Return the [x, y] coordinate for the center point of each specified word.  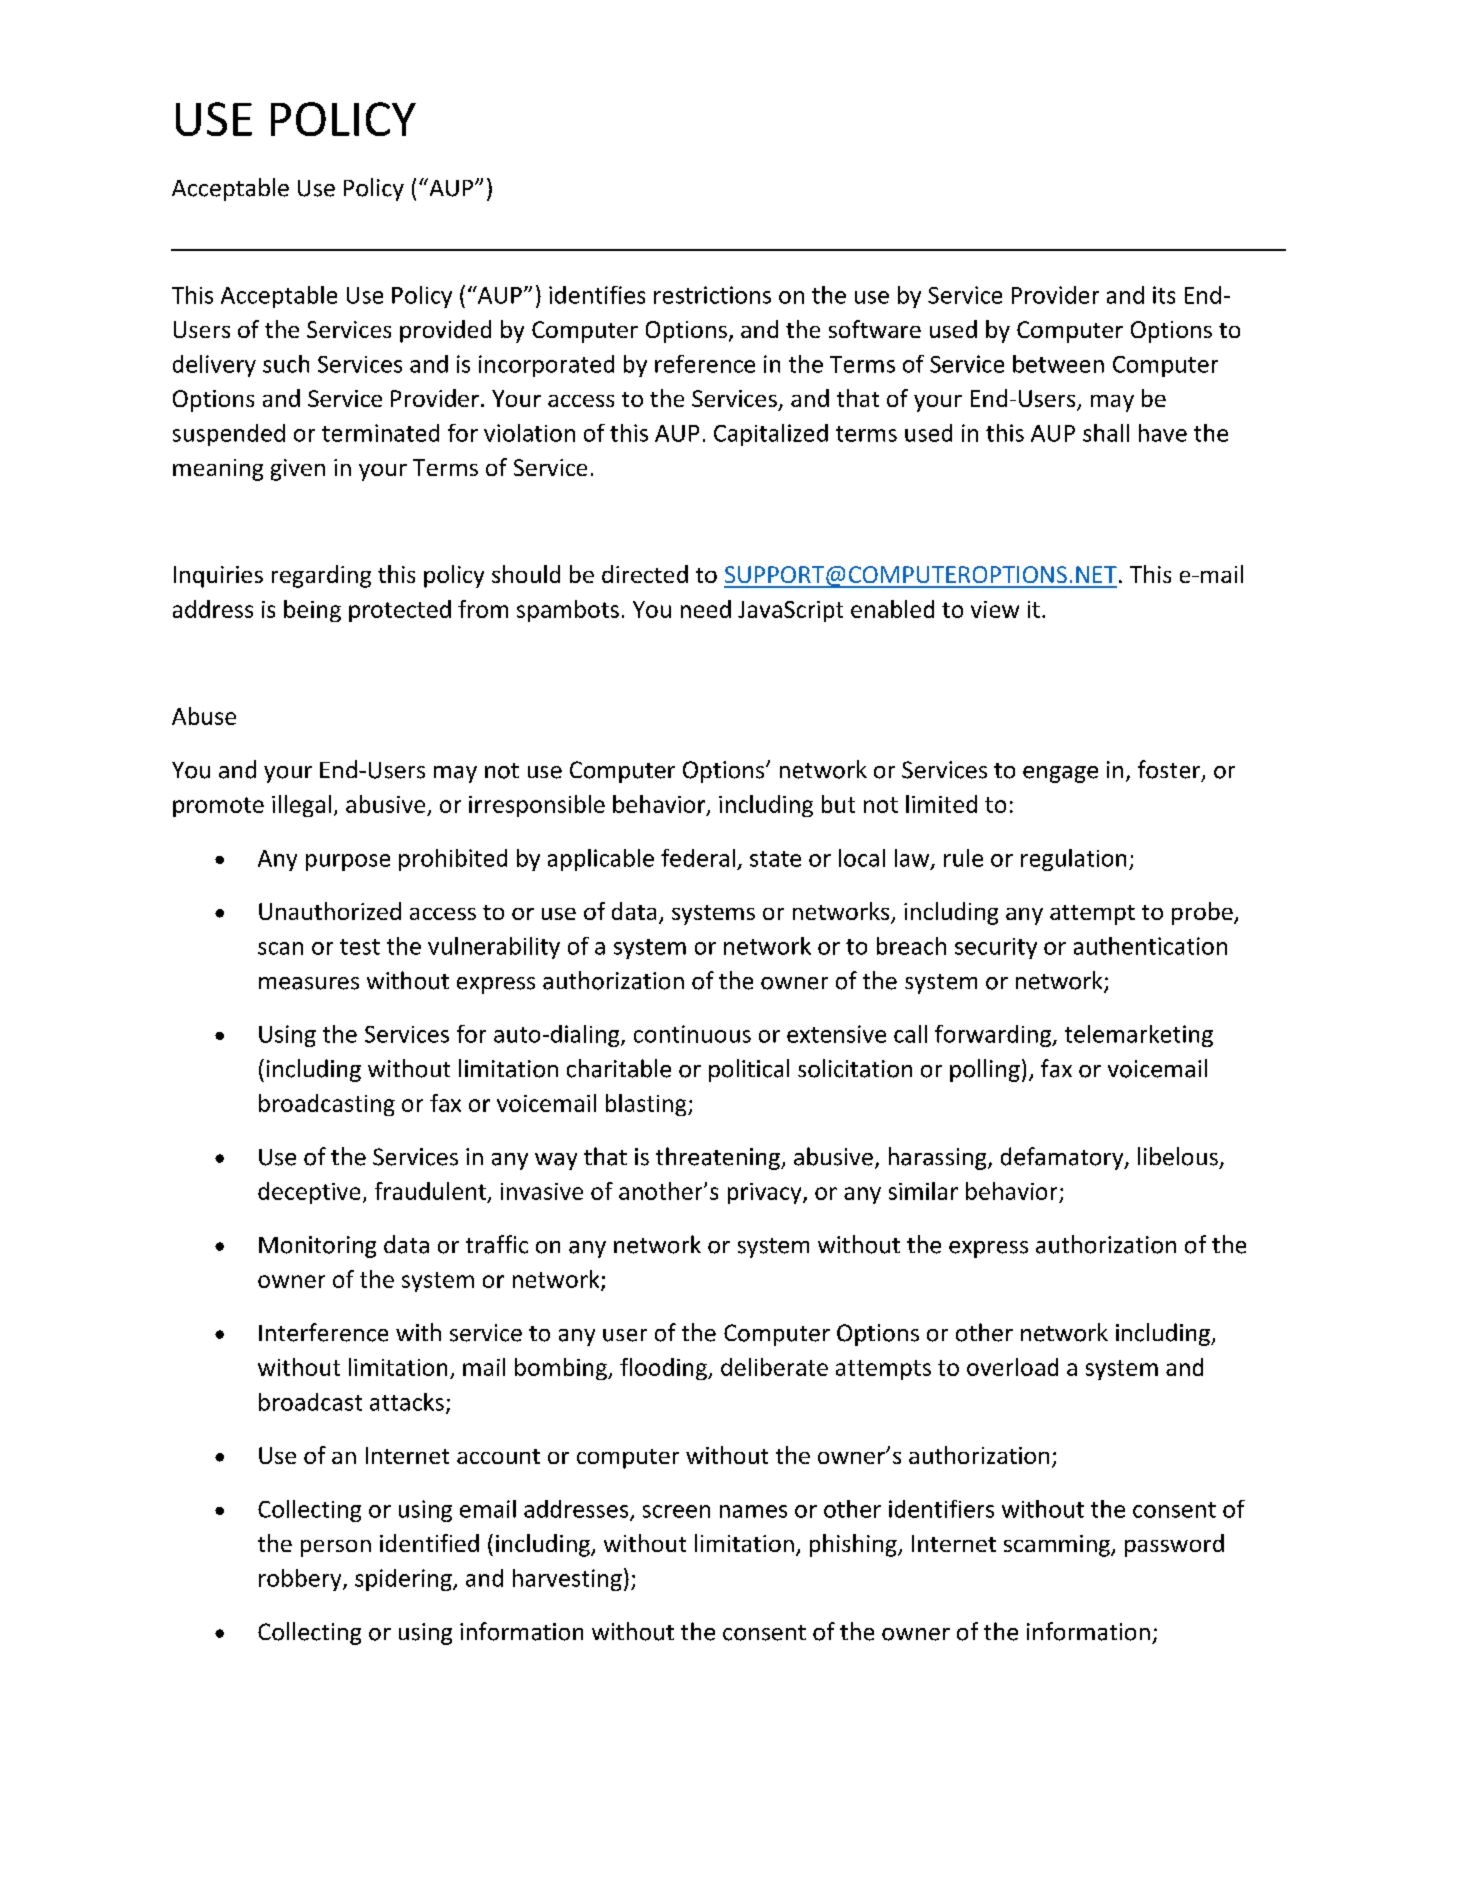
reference [705, 364]
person [336, 1548]
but [838, 804]
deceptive [309, 1193]
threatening [719, 1158]
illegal [301, 806]
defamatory [1063, 1158]
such [286, 364]
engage [1060, 774]
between [1058, 364]
